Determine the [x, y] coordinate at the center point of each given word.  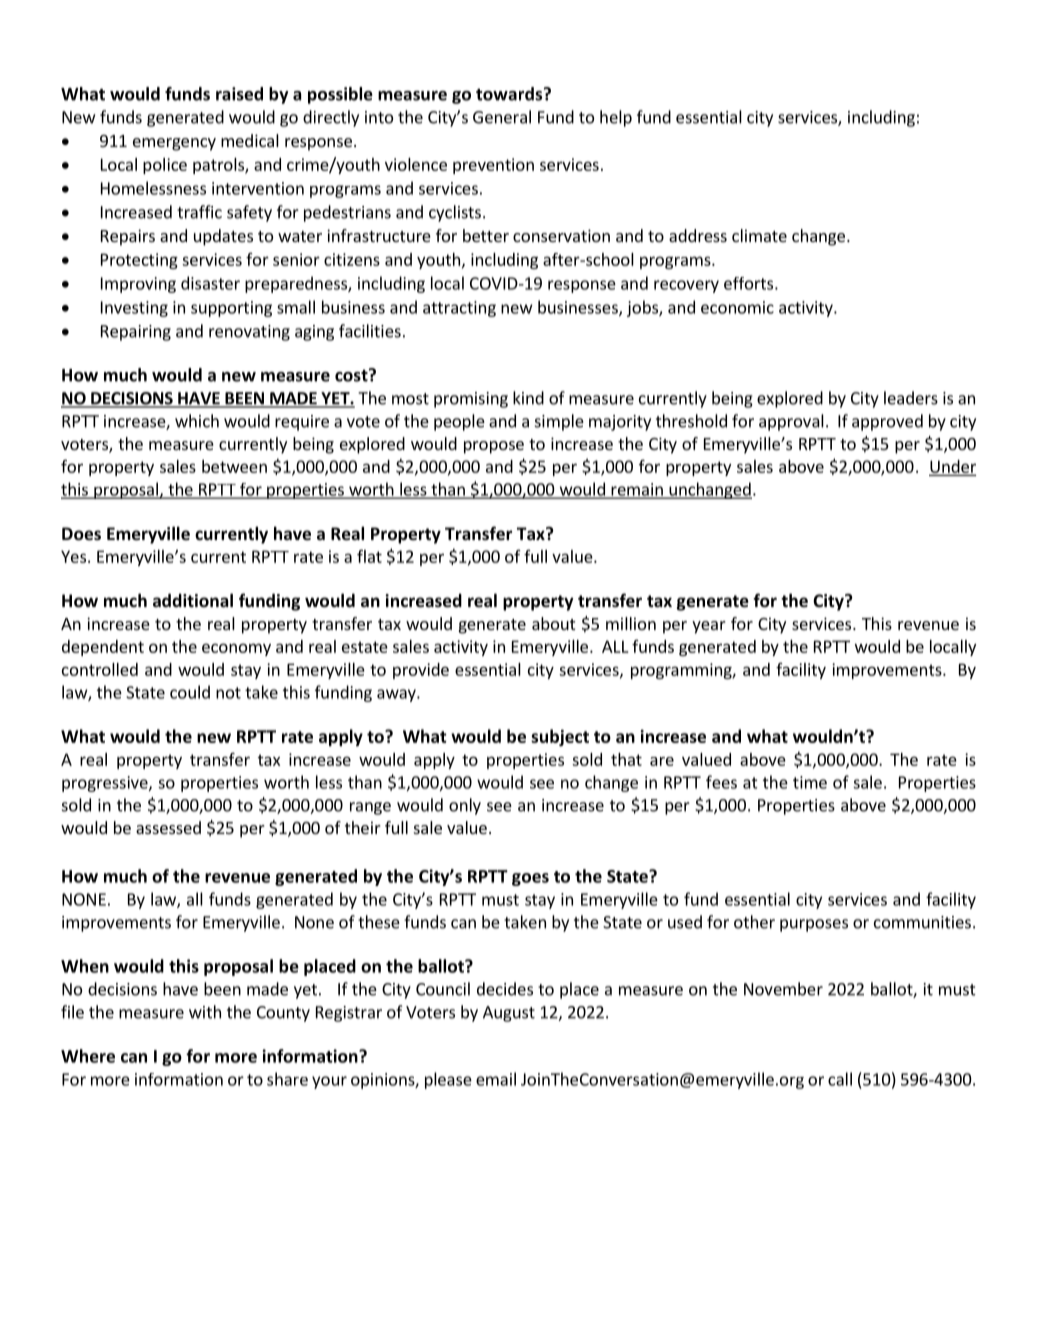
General [502, 117]
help [616, 118]
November [783, 989]
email [496, 1079]
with [205, 1012]
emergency [174, 144]
